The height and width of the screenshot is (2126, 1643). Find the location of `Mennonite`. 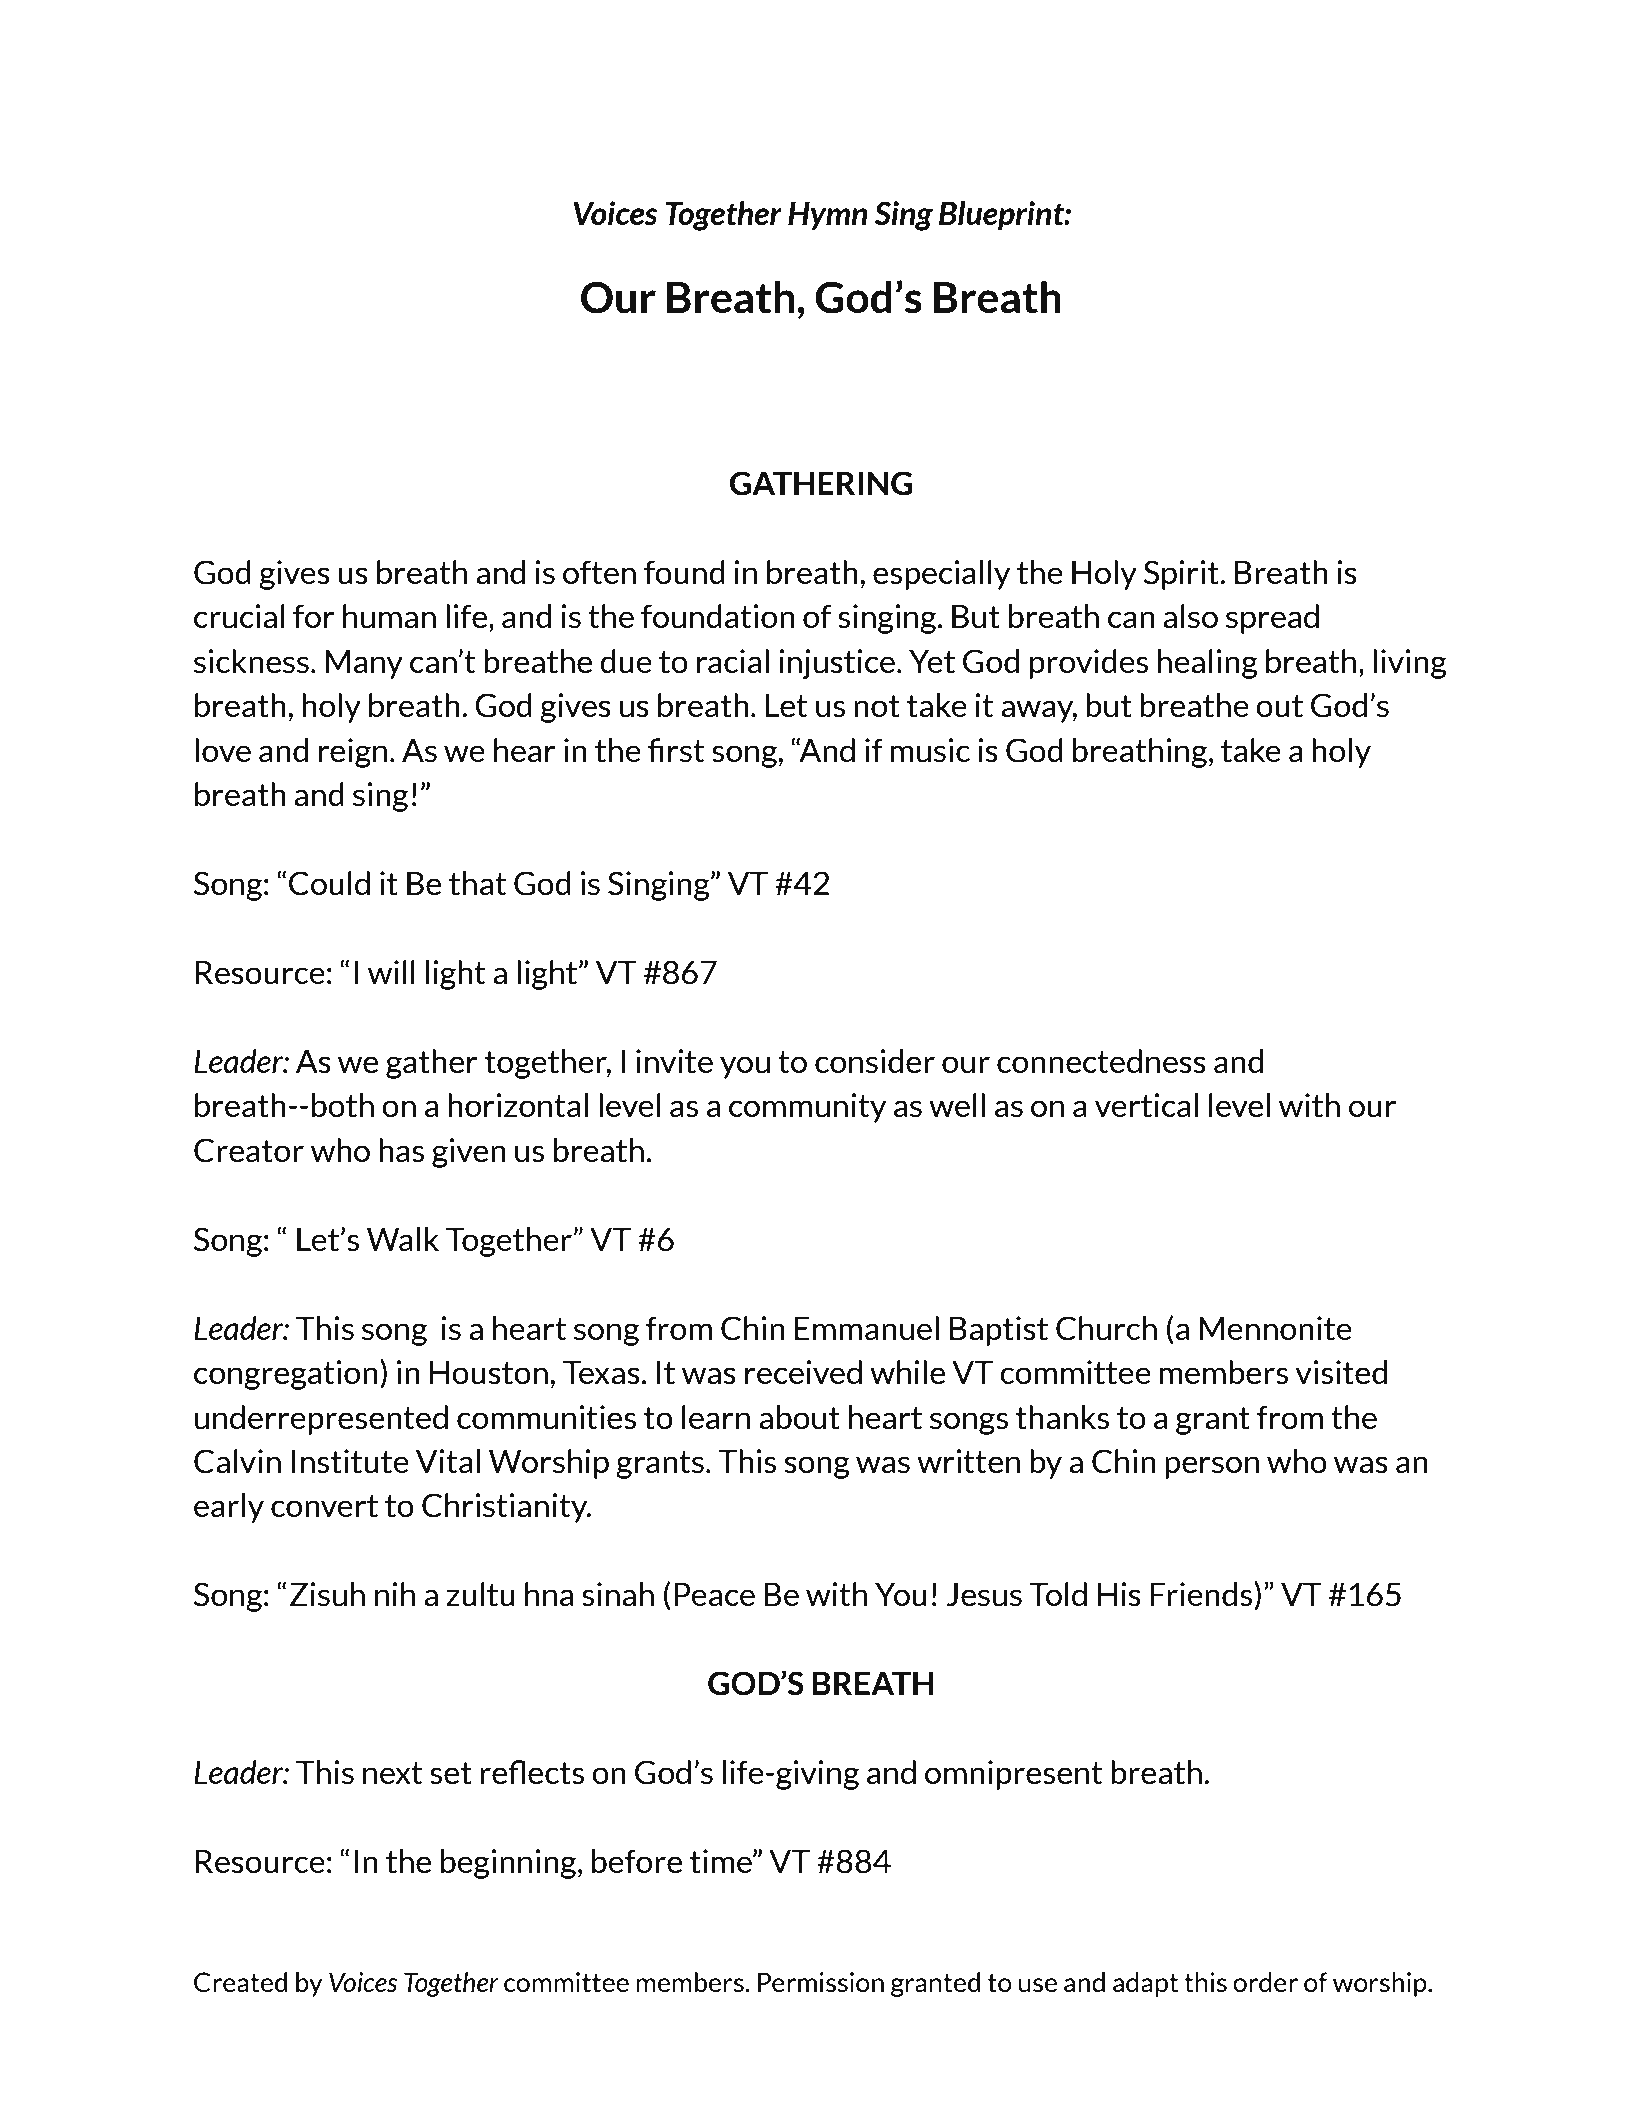

Mennonite is located at coordinates (1275, 1328).
